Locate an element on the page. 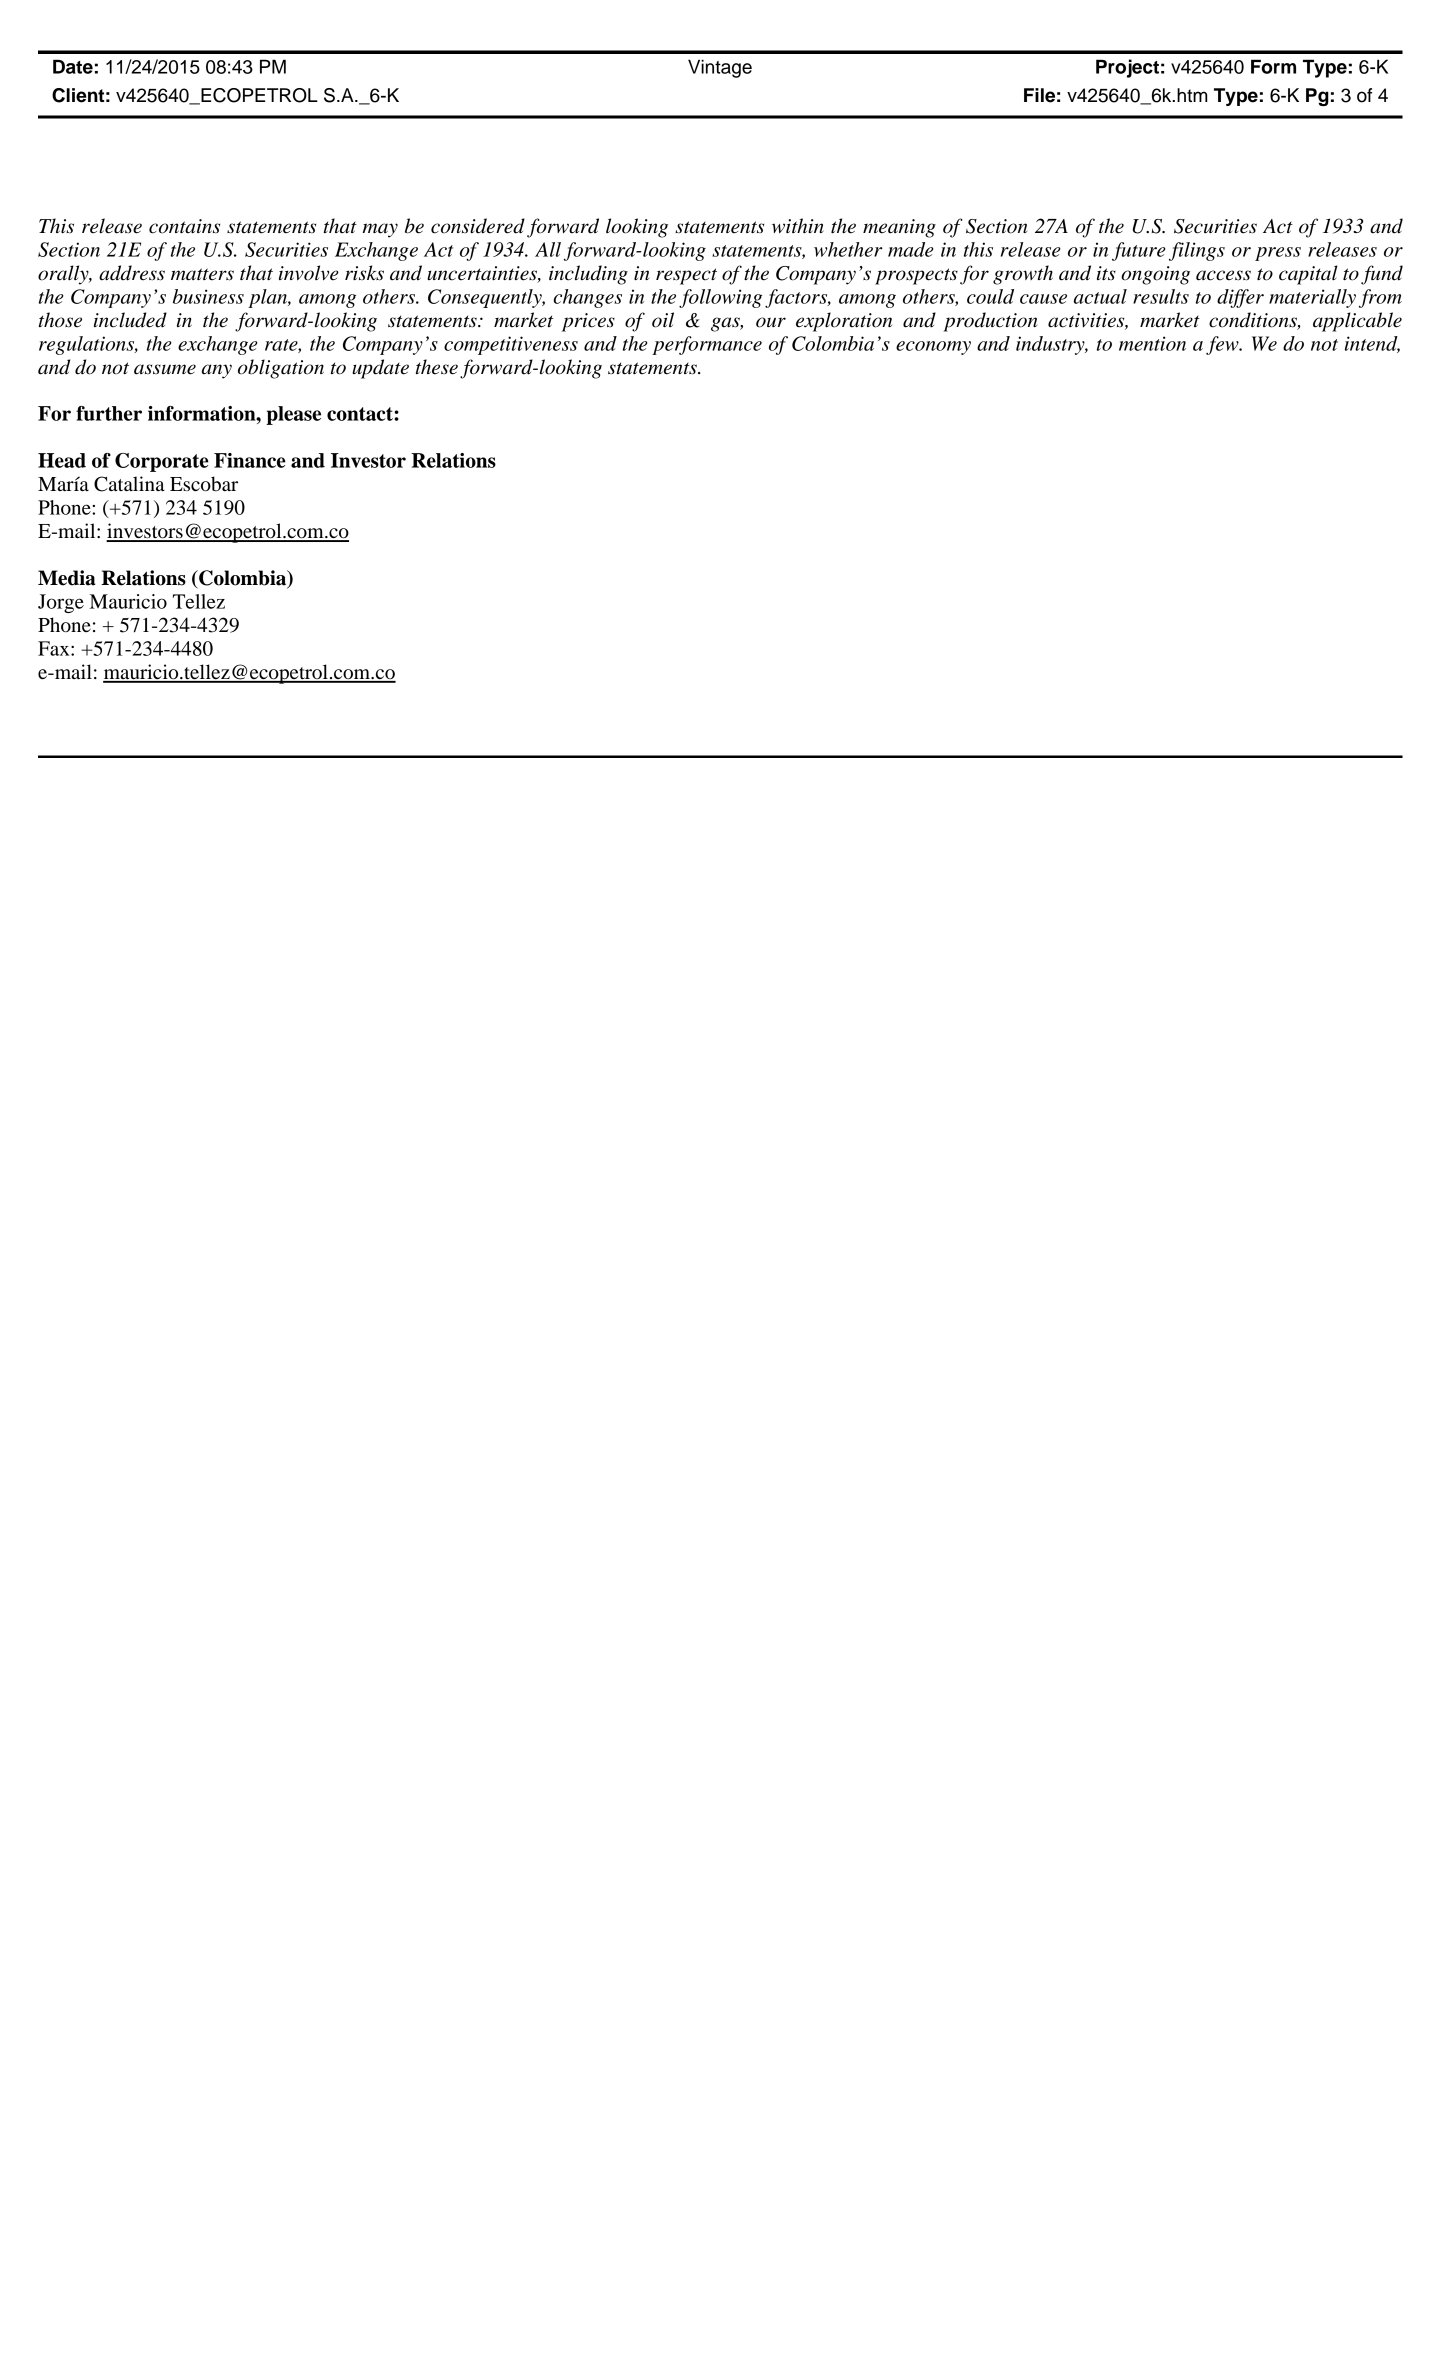 The height and width of the image is (2374, 1441). filings is located at coordinates (1197, 251).
